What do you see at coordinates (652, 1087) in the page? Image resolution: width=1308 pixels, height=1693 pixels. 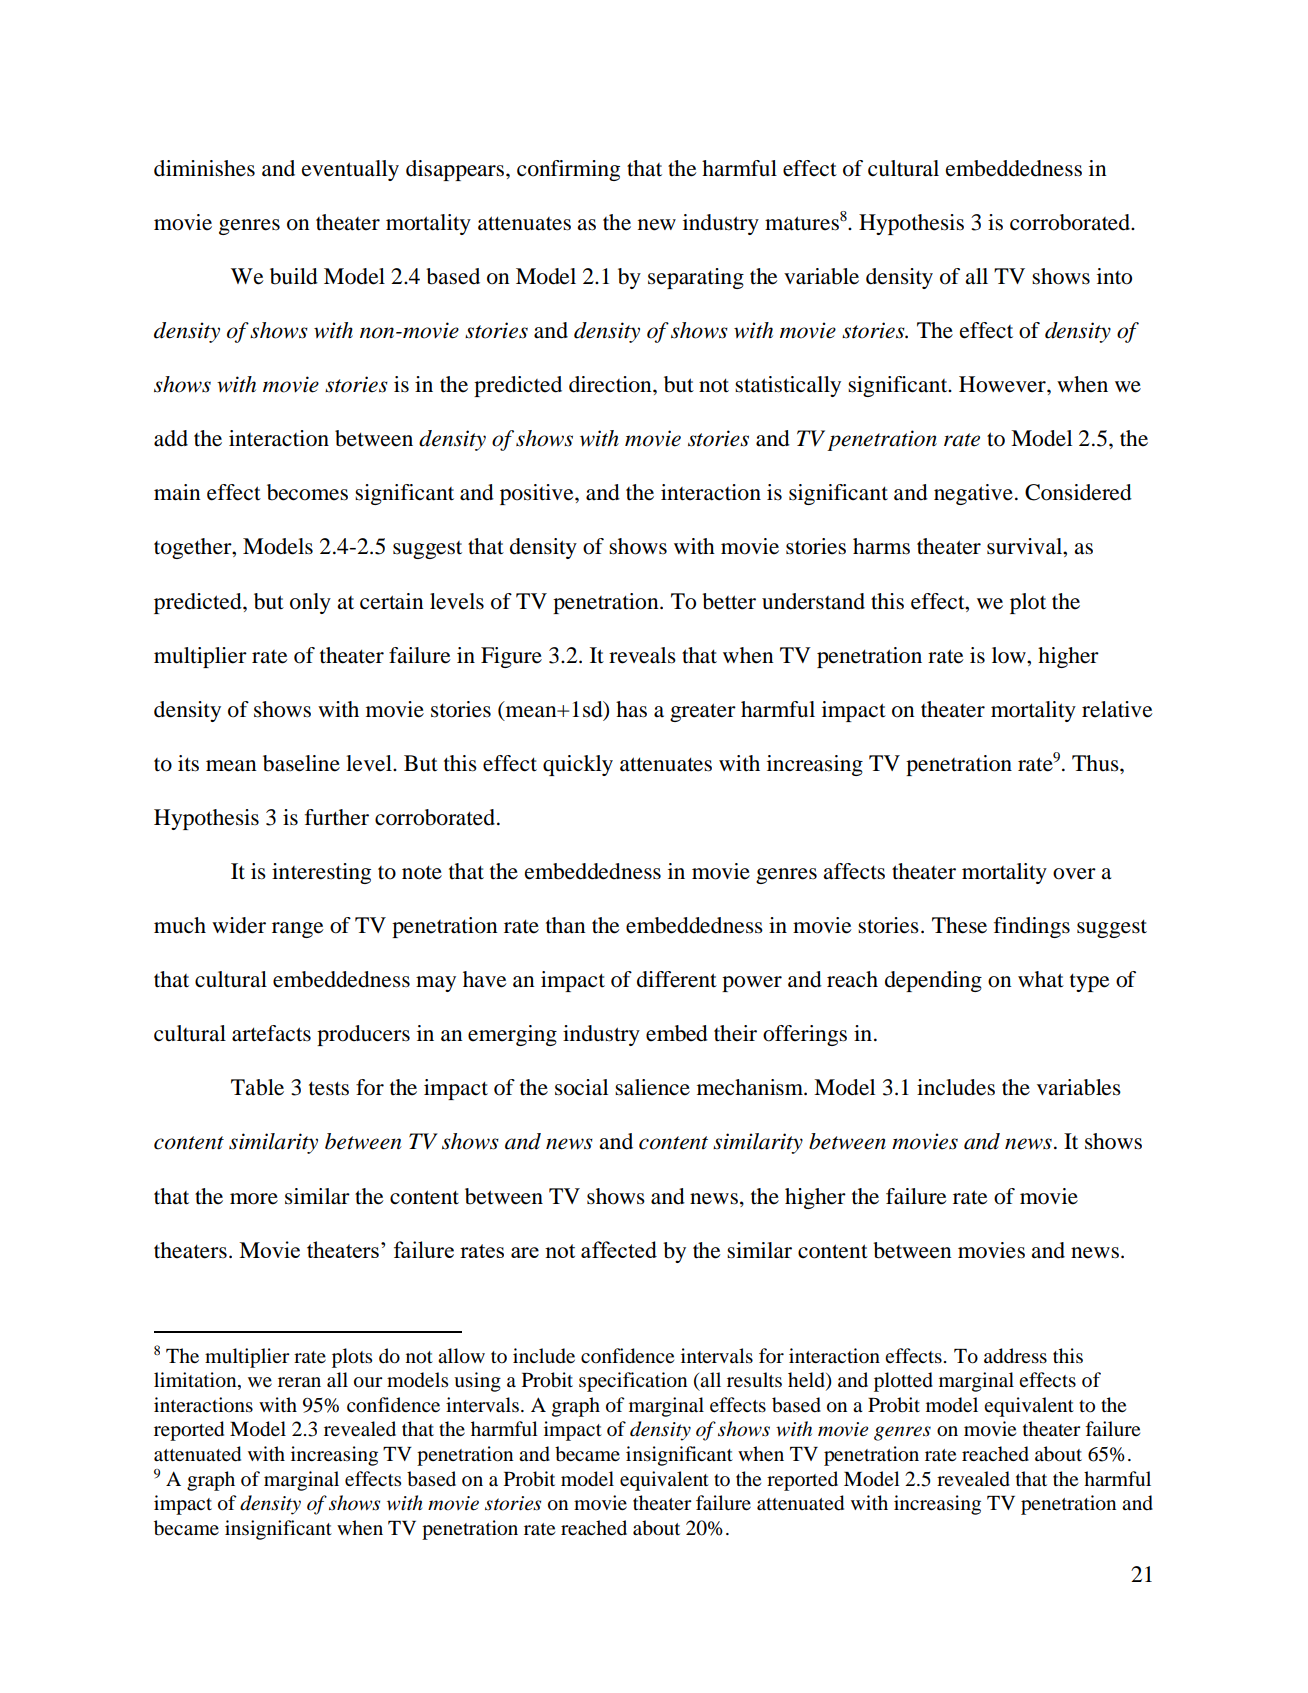 I see `salience` at bounding box center [652, 1087].
